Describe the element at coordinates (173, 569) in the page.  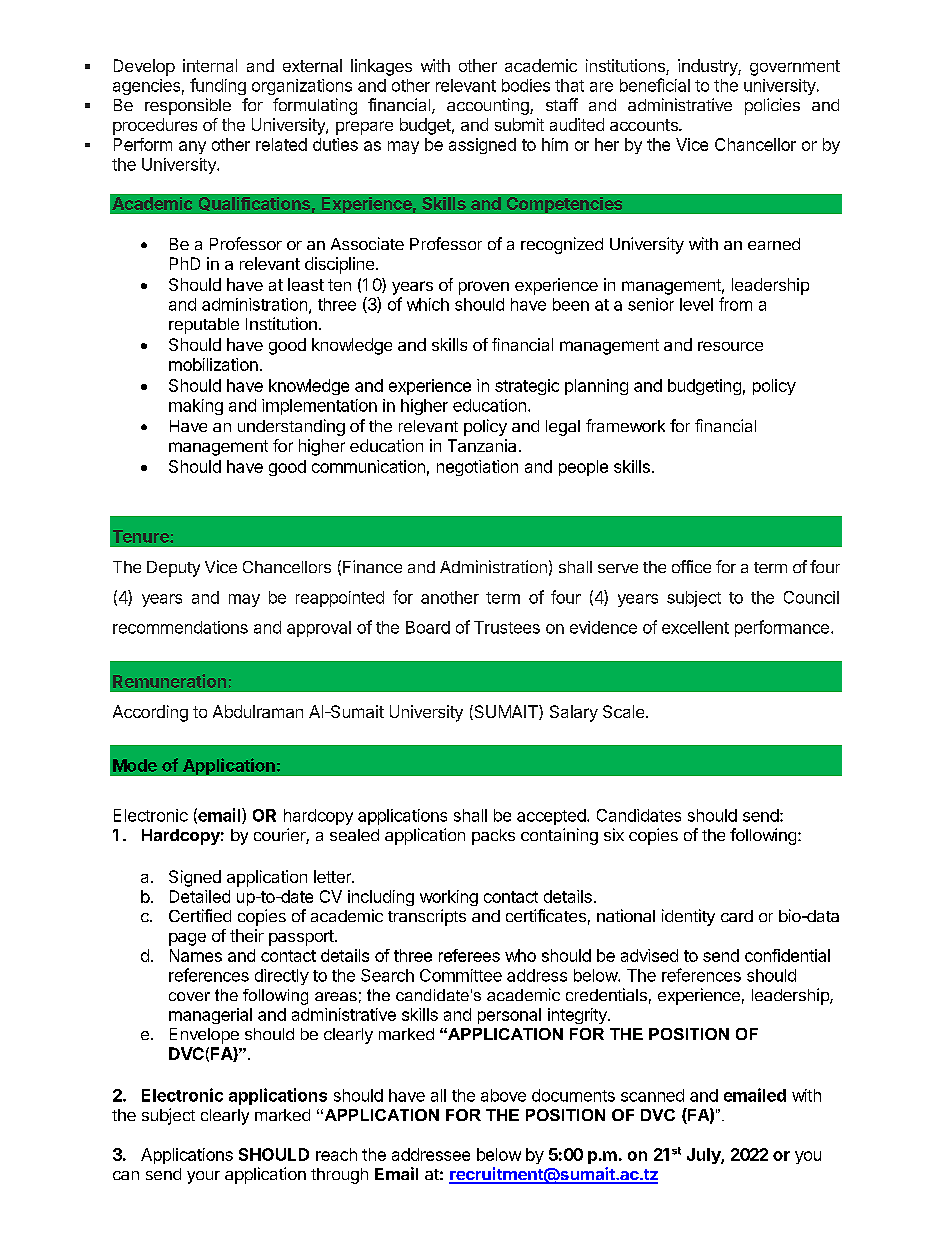
I see `Deputy` at that location.
